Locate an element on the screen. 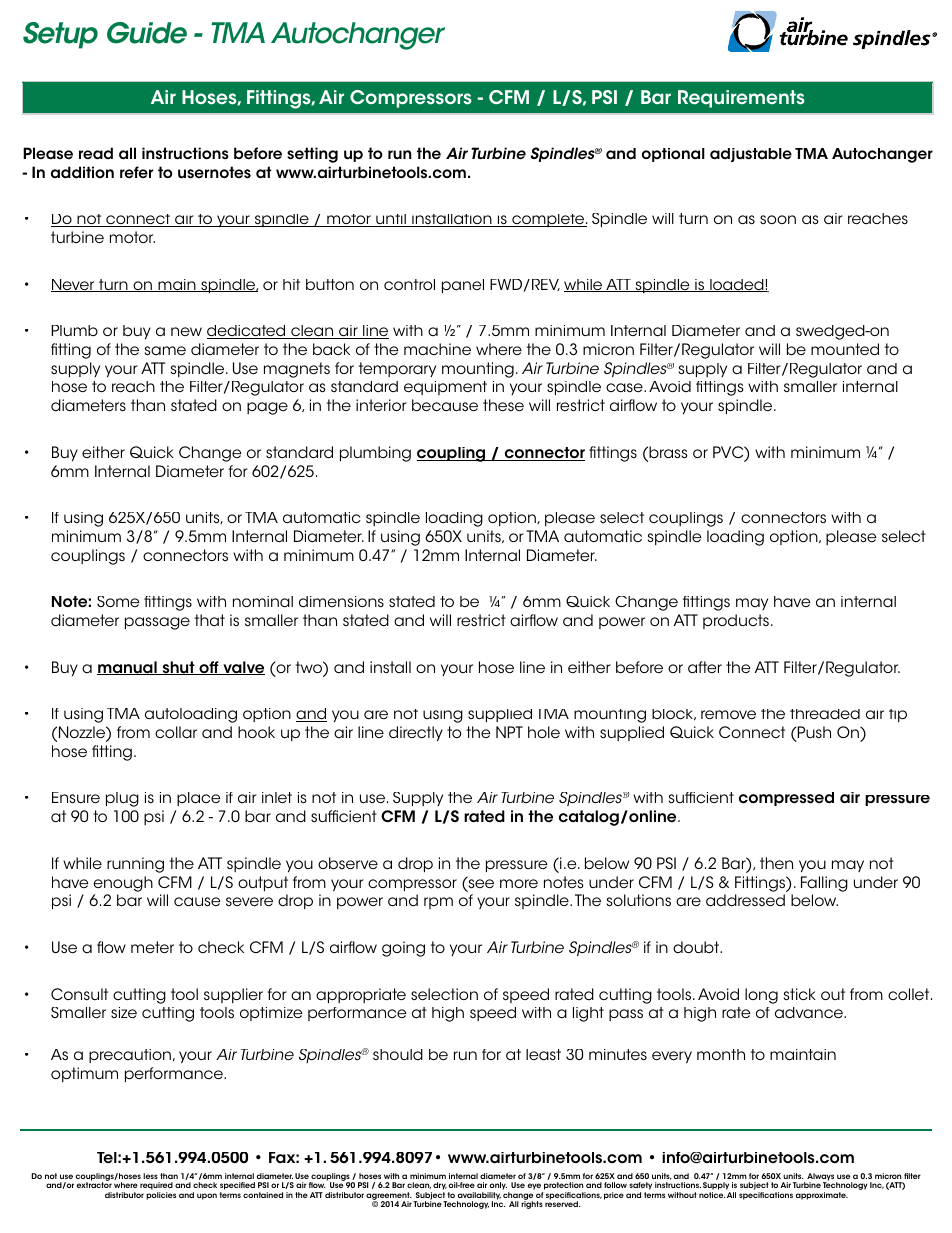  until is located at coordinates (391, 220).
